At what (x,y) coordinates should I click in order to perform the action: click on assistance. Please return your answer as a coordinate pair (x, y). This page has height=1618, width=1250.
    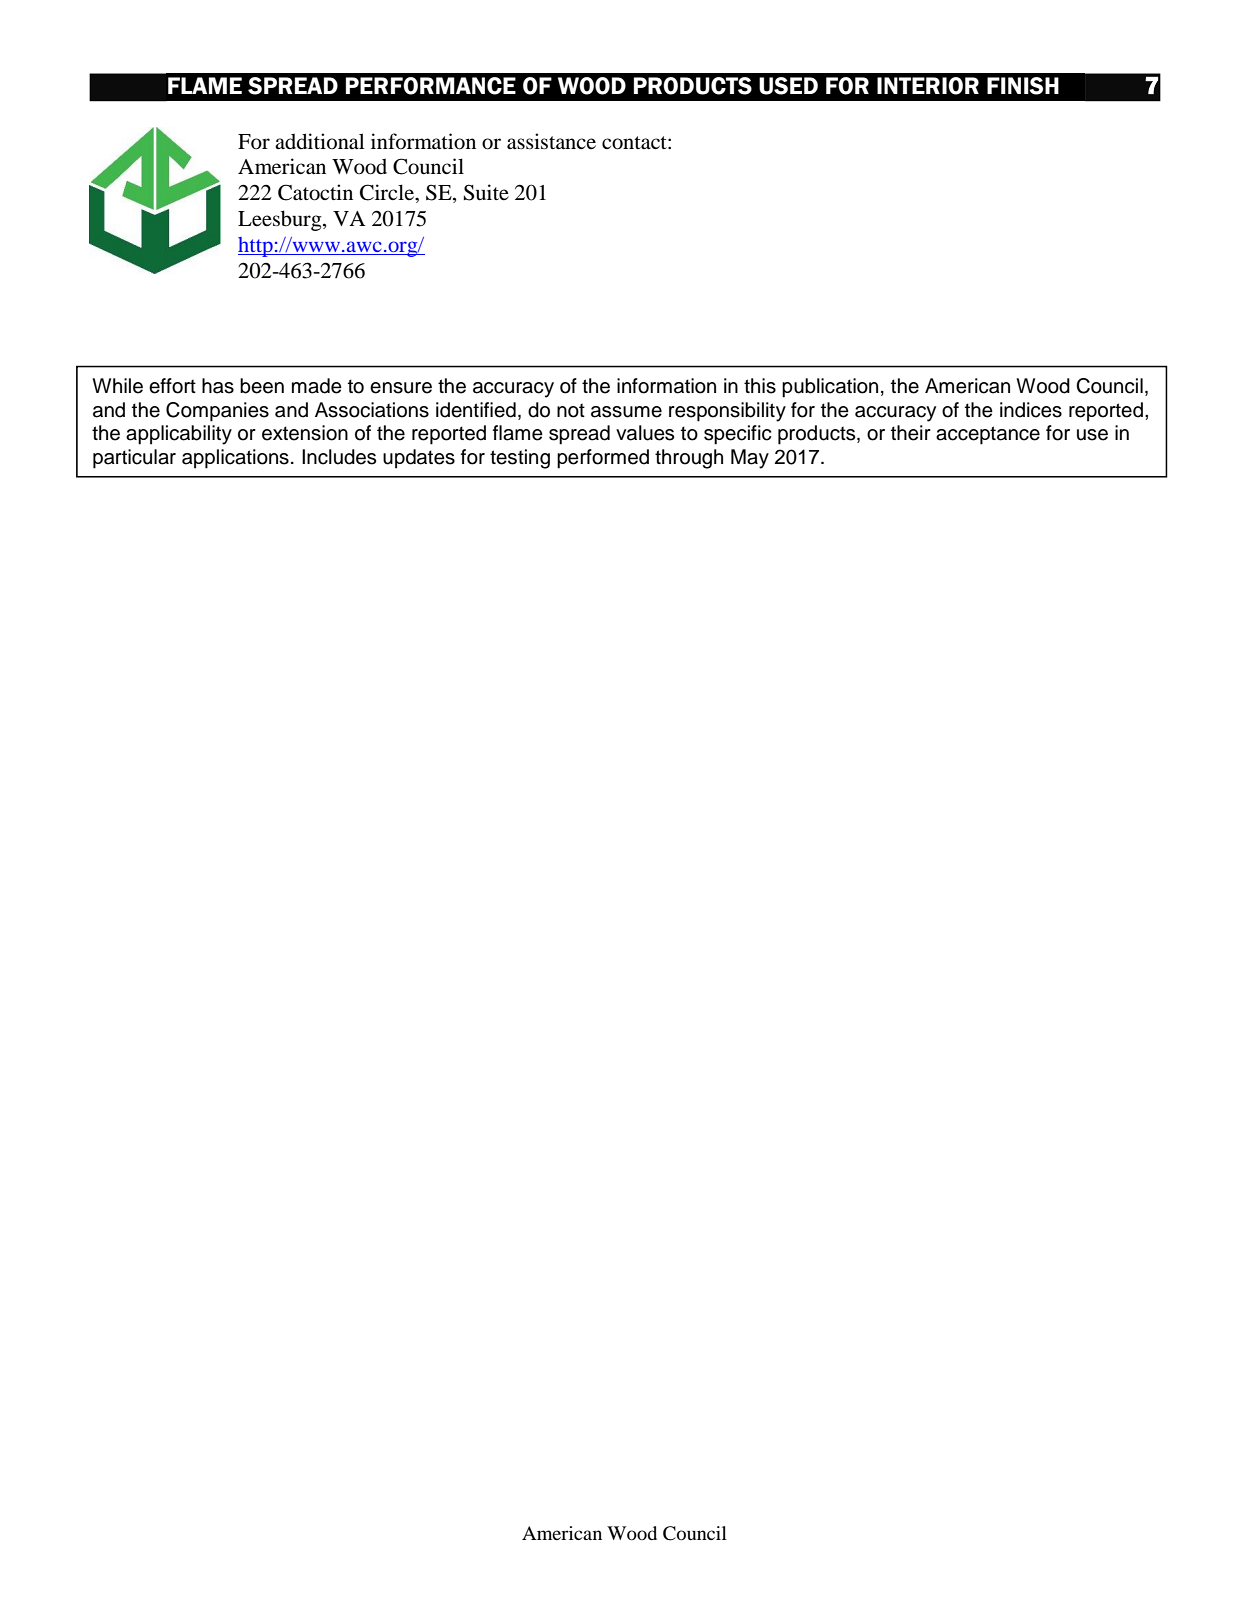
    Looking at the image, I should click on (551, 141).
